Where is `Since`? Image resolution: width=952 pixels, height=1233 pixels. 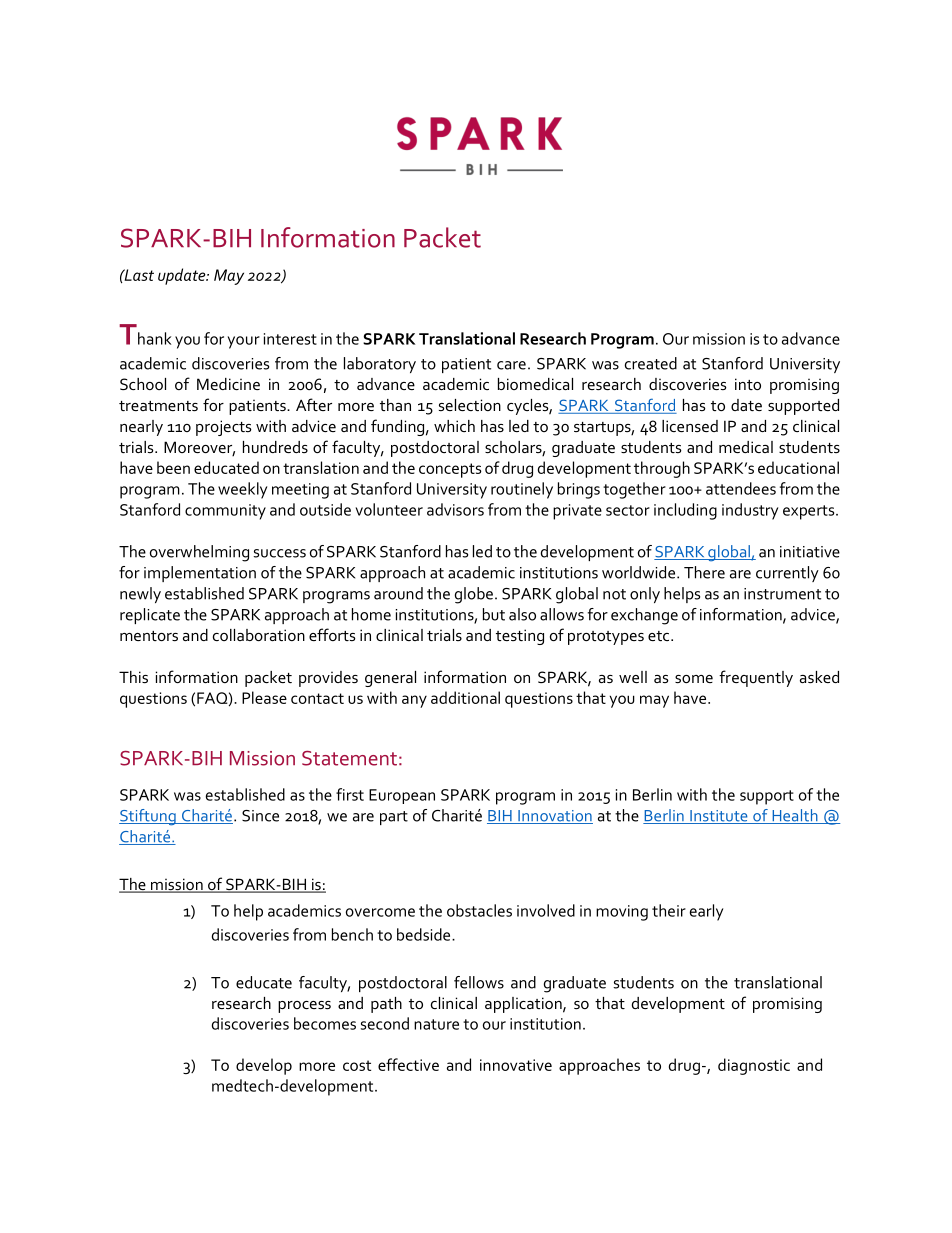
Since is located at coordinates (260, 816).
